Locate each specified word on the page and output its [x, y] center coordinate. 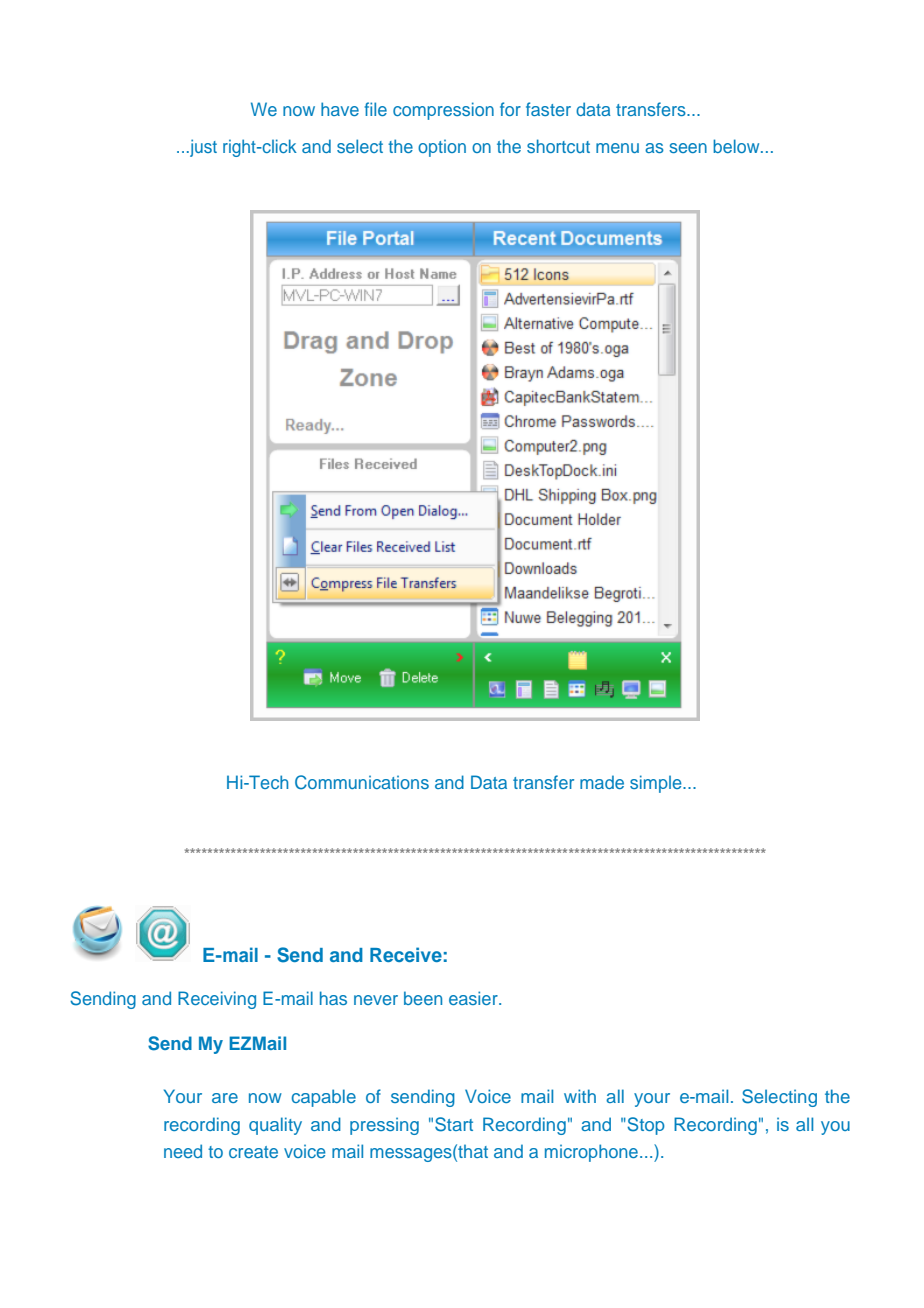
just [202, 148]
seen [688, 148]
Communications [362, 782]
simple [657, 784]
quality [275, 1126]
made [602, 782]
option [442, 148]
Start [454, 1124]
